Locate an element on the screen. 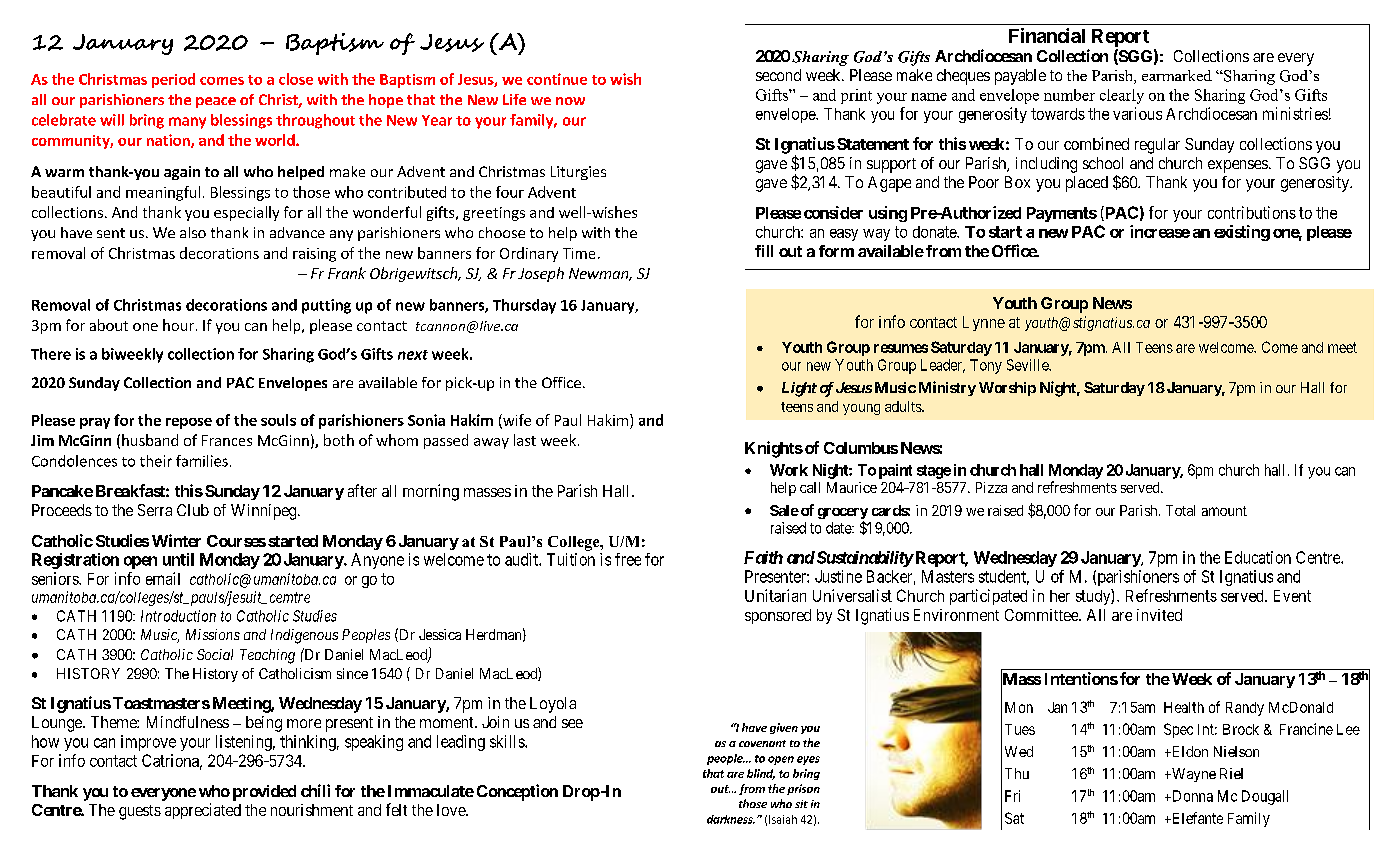 The width and height of the screenshot is (1400, 850). Faith is located at coordinates (763, 557).
